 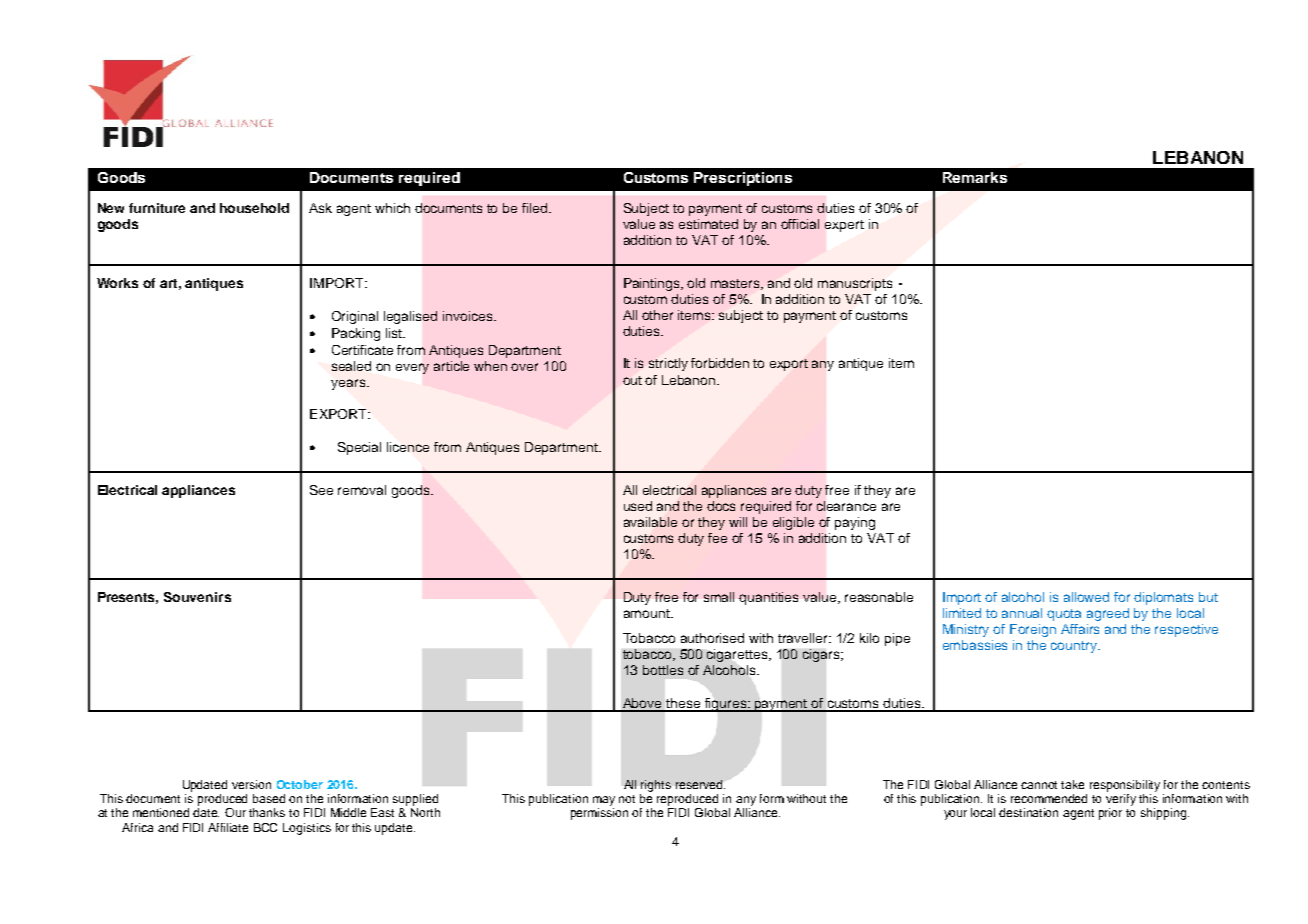 I want to click on years, so click(x=349, y=384).
